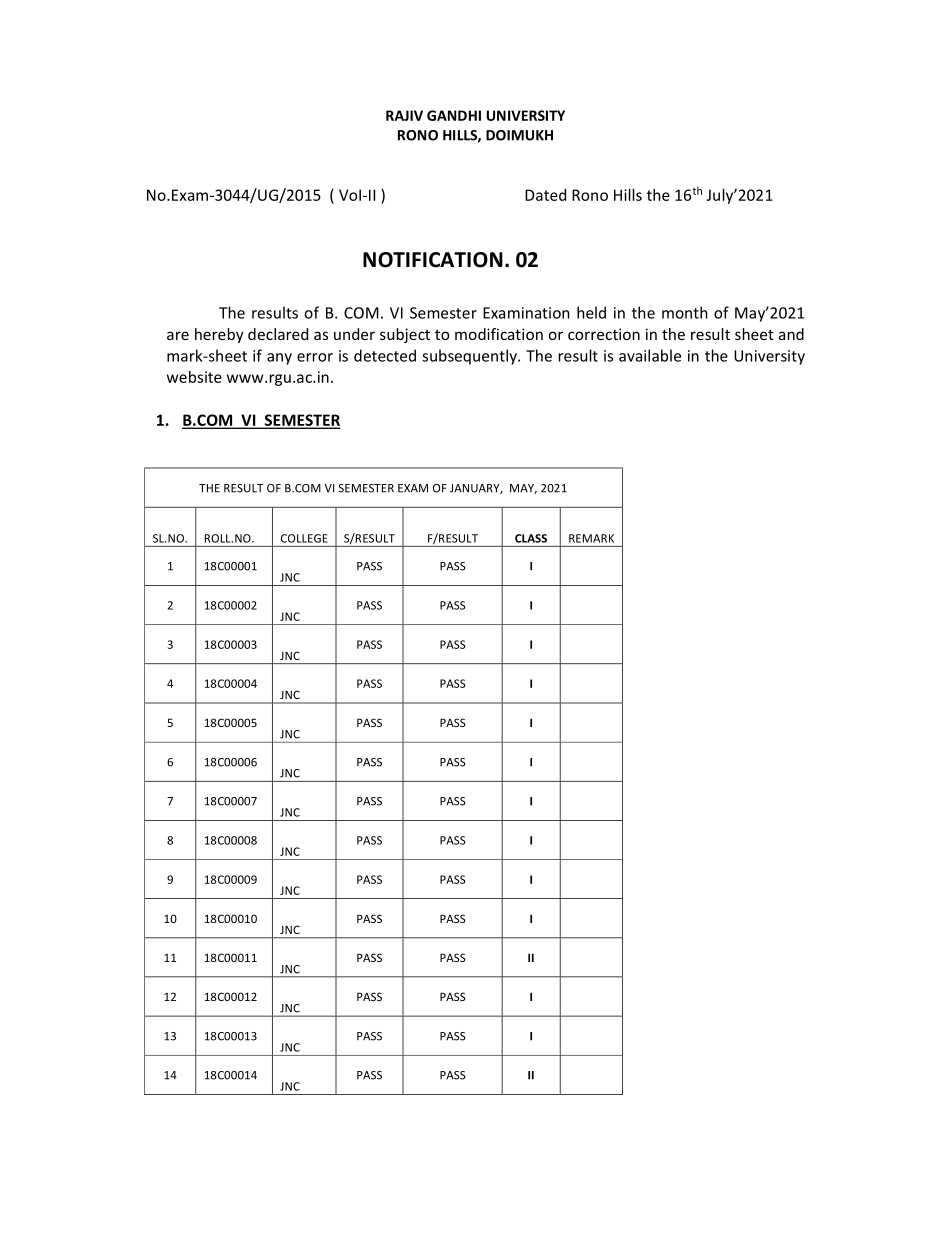 Image resolution: width=952 pixels, height=1233 pixels. Describe the element at coordinates (545, 195) in the screenshot. I see `Dated` at that location.
